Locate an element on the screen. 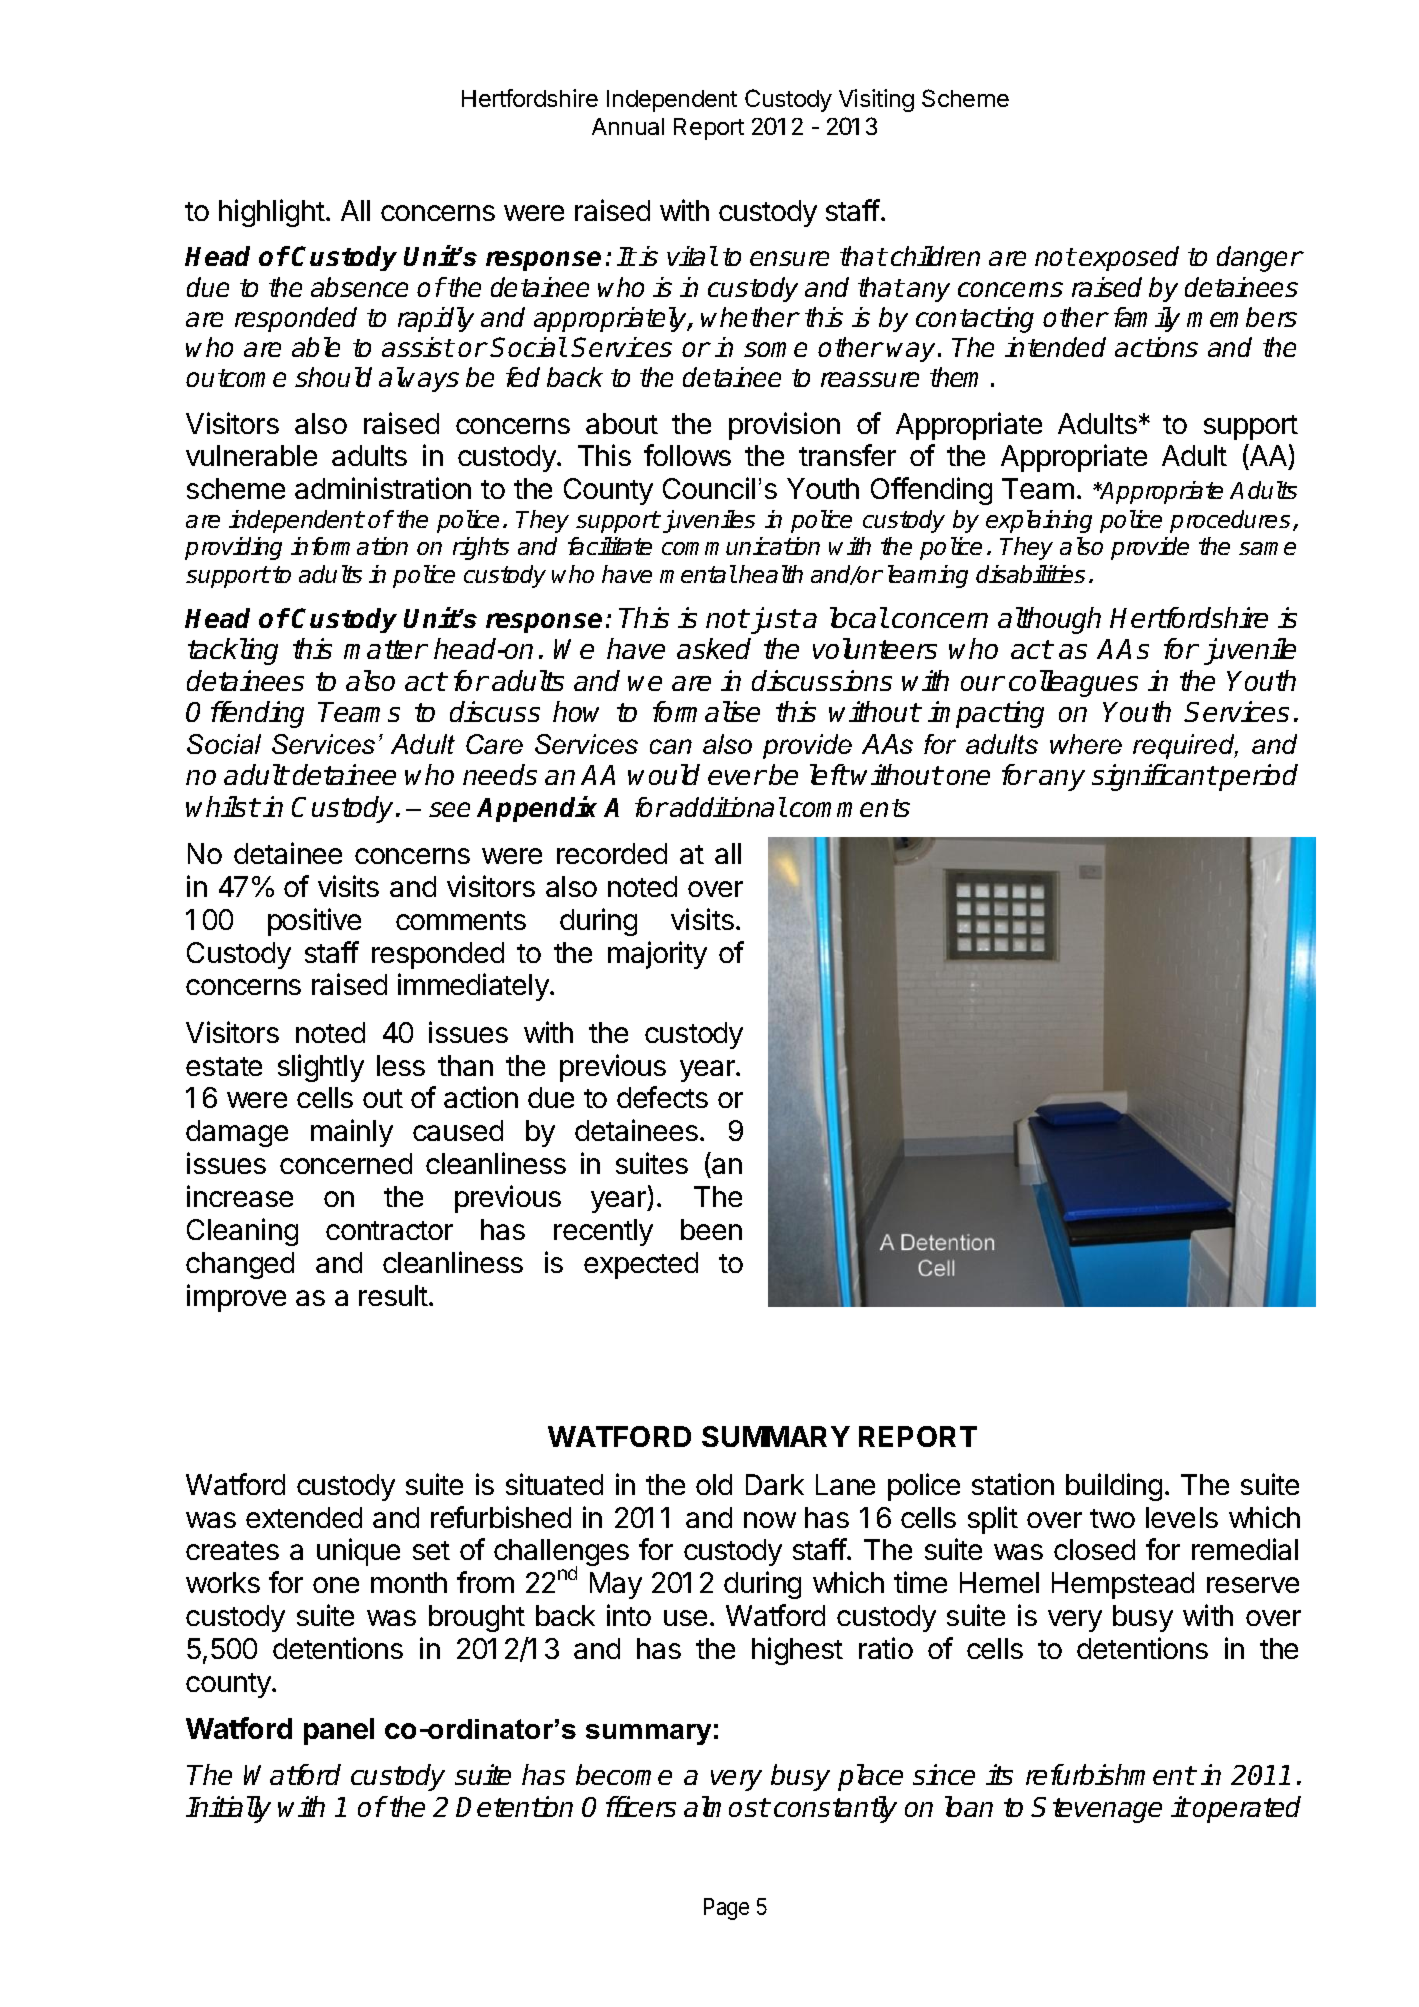 Image resolution: width=1419 pixels, height=2007 pixels. Dark is located at coordinates (775, 1484).
